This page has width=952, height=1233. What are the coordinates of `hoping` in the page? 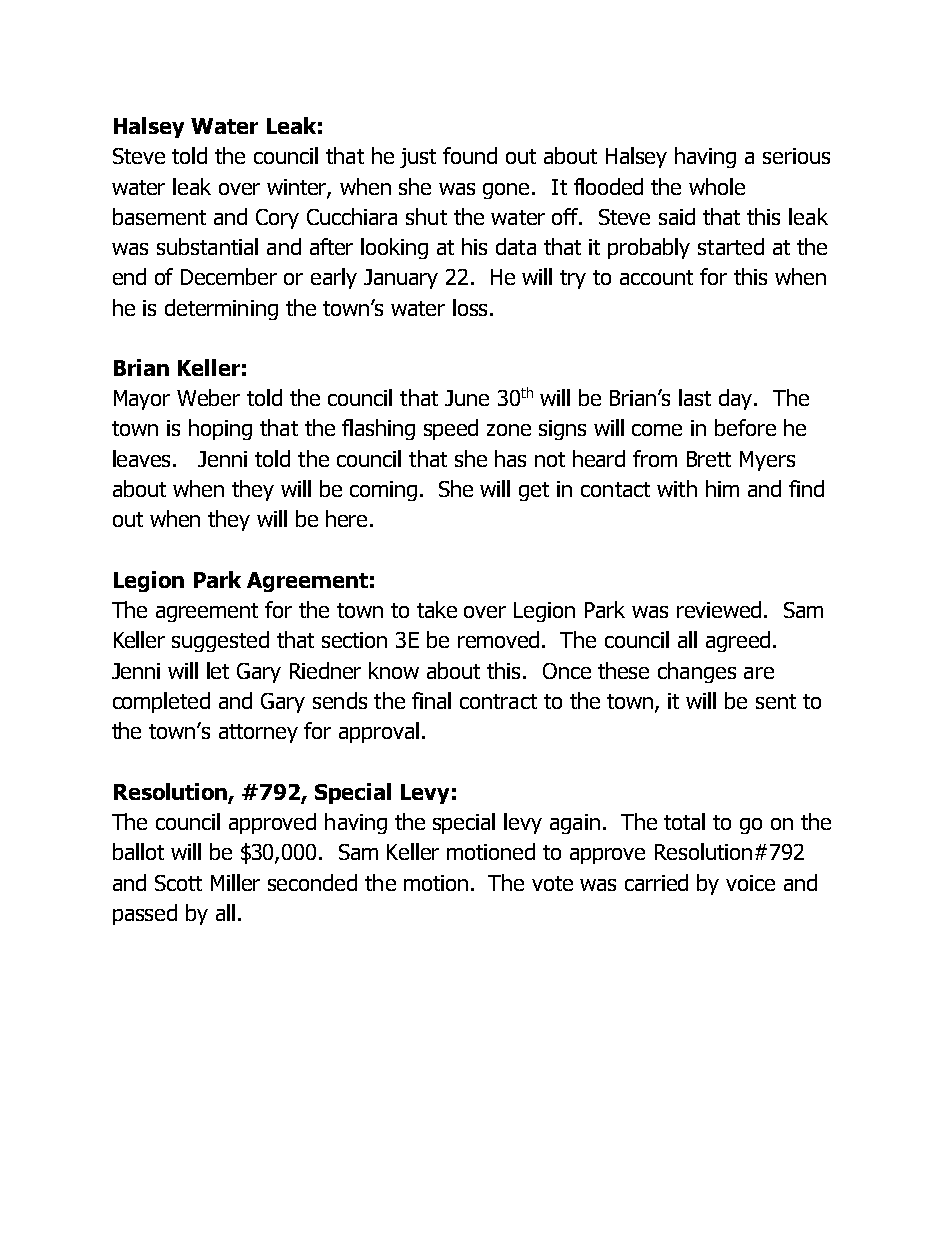 It's located at (220, 429).
